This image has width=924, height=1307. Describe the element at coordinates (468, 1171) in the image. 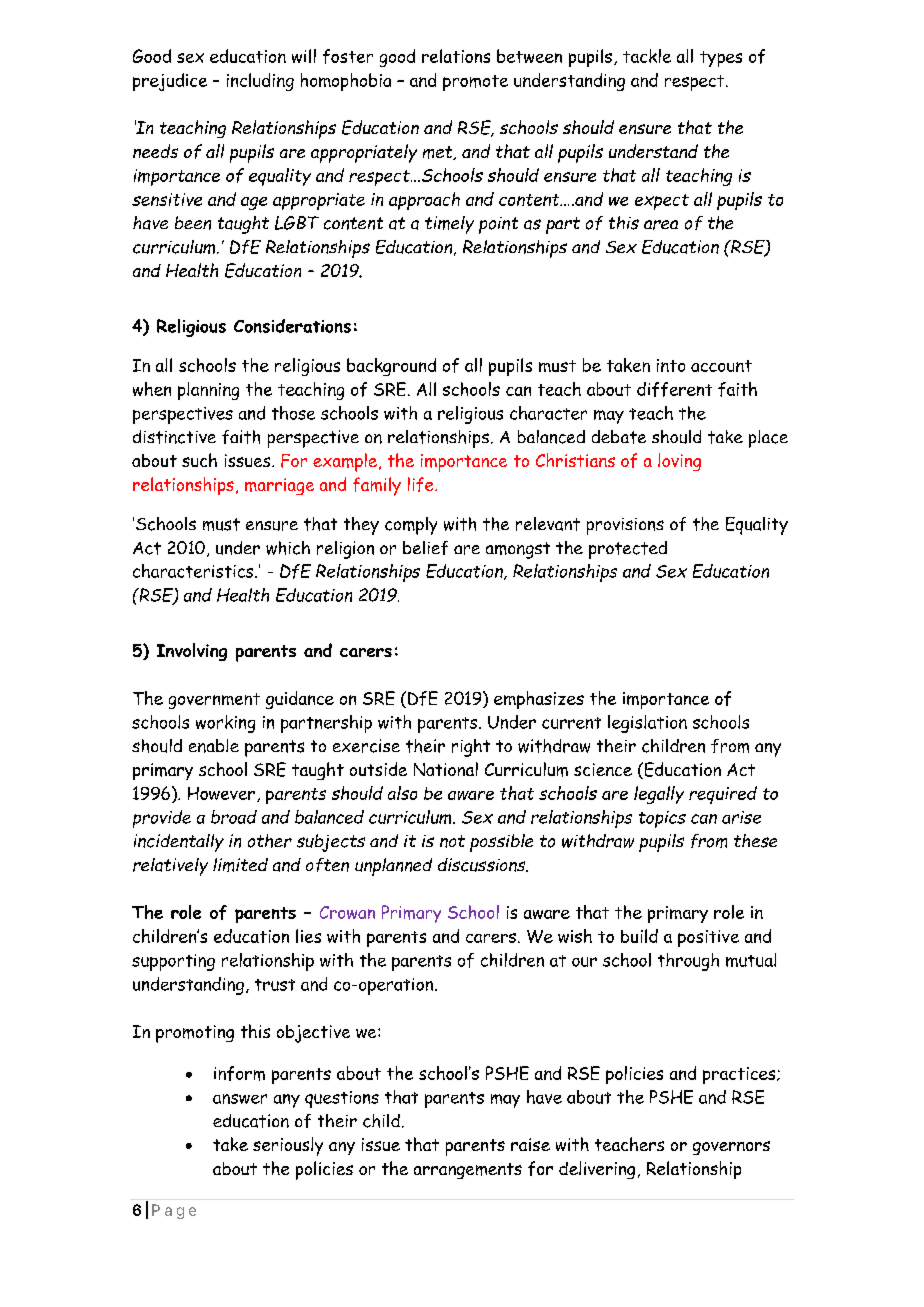

I see `arrangements` at that location.
